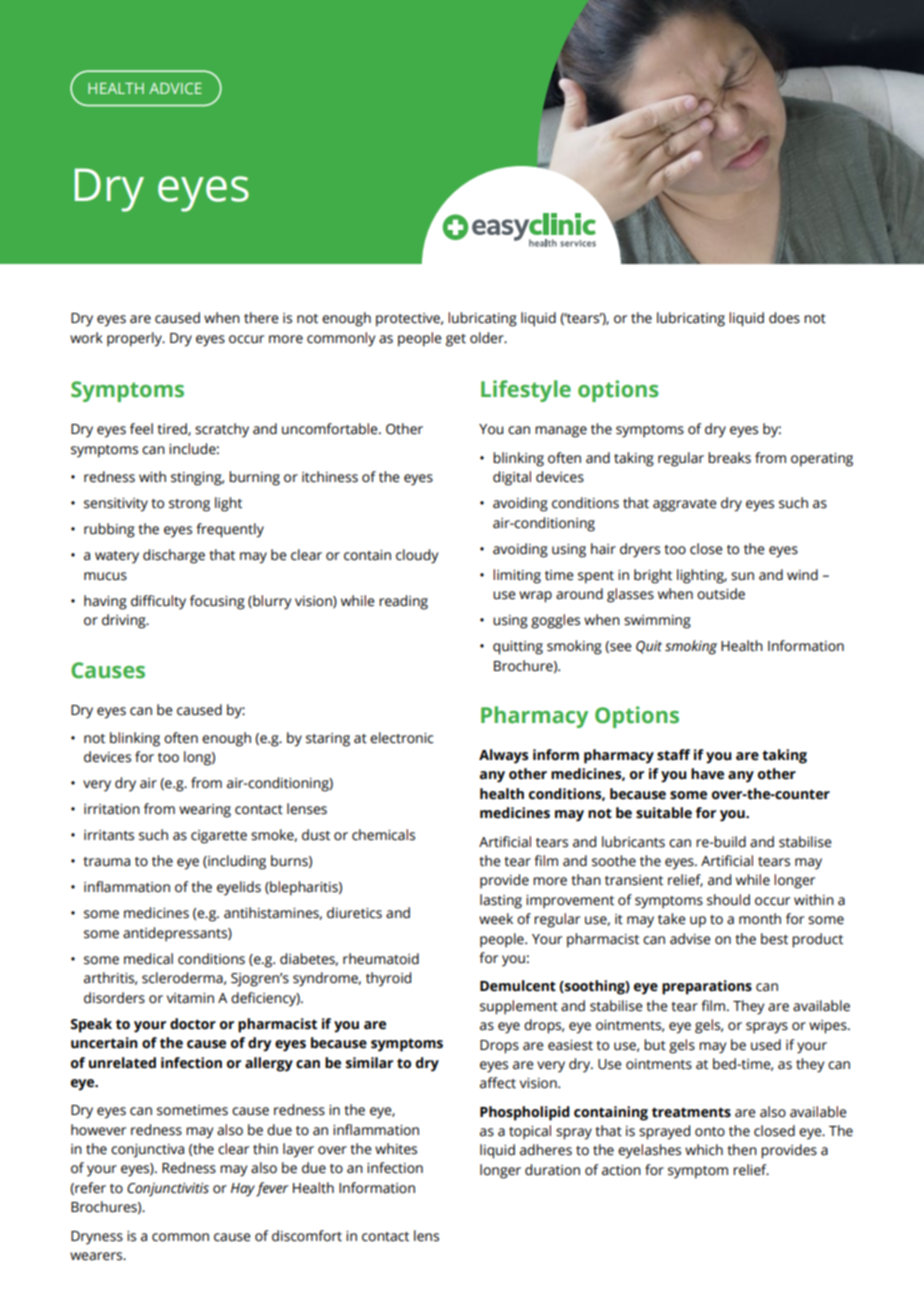 The image size is (924, 1308). What do you see at coordinates (742, 1150) in the screenshot?
I see `then` at bounding box center [742, 1150].
